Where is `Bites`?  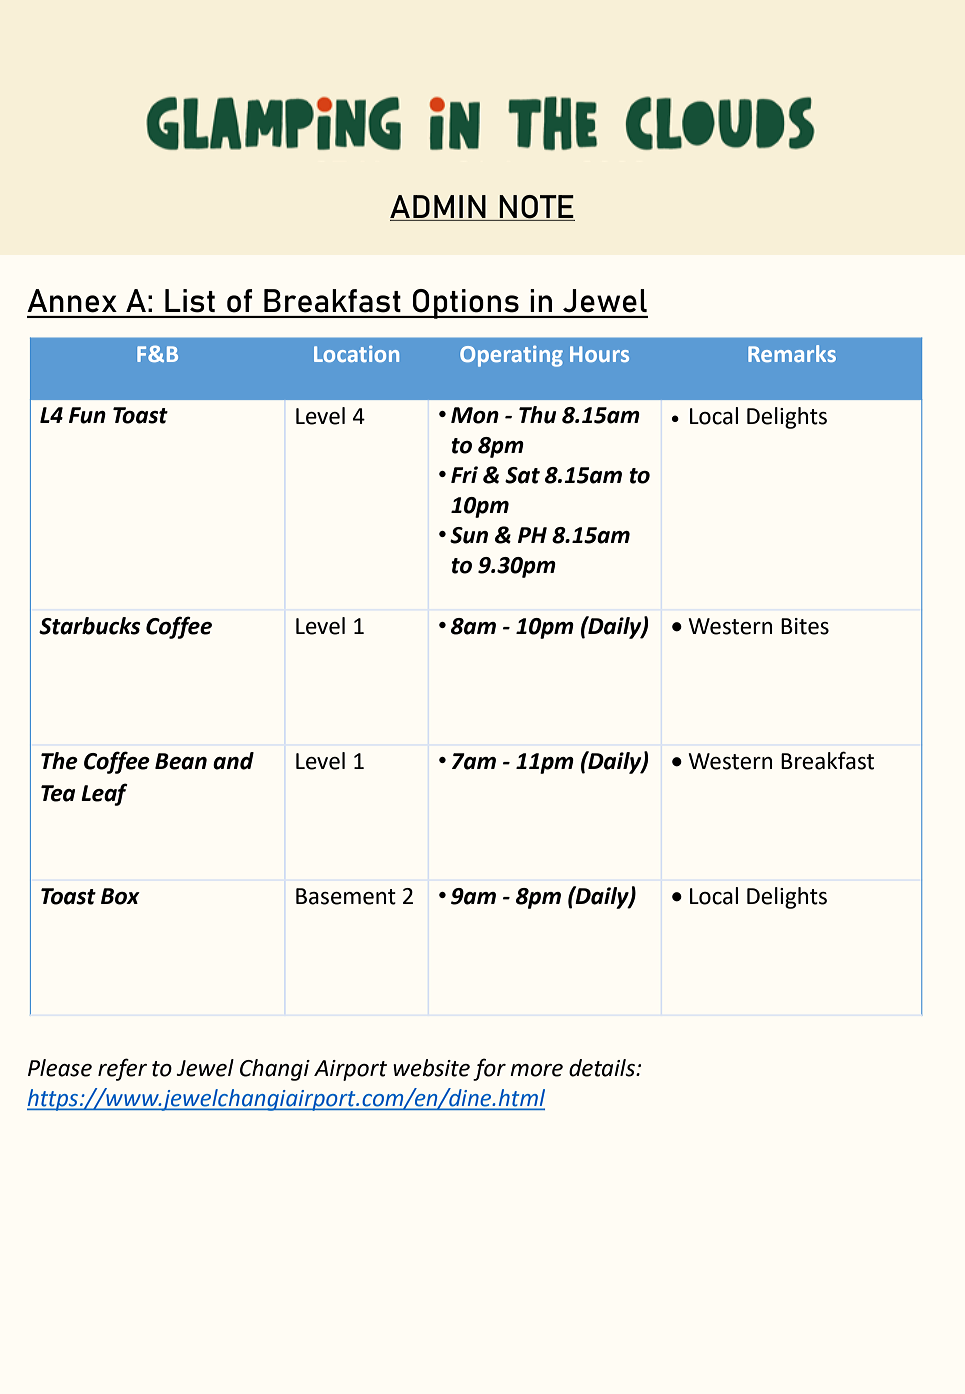 Bites is located at coordinates (805, 626).
